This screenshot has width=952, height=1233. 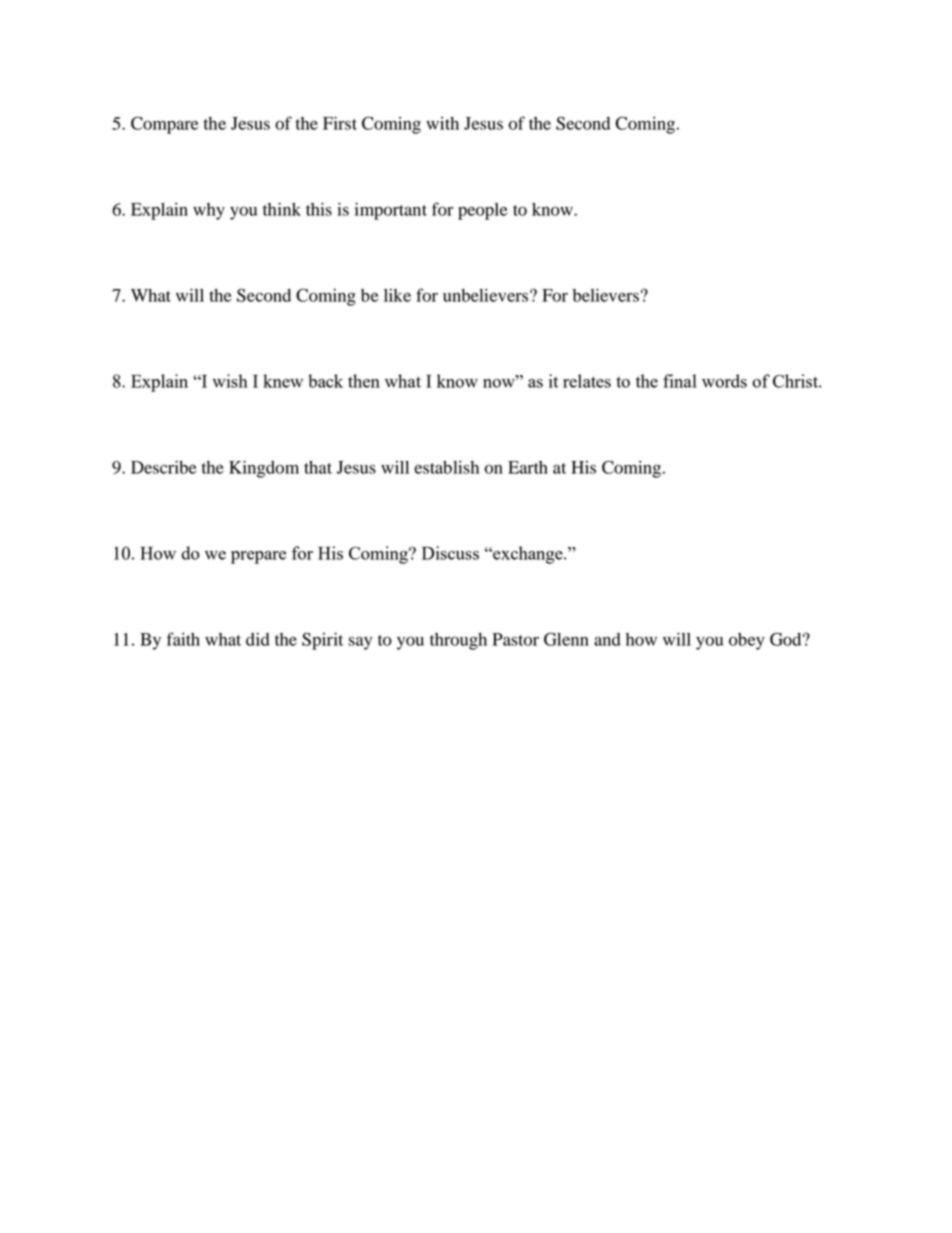 What do you see at coordinates (680, 381) in the screenshot?
I see `final` at bounding box center [680, 381].
